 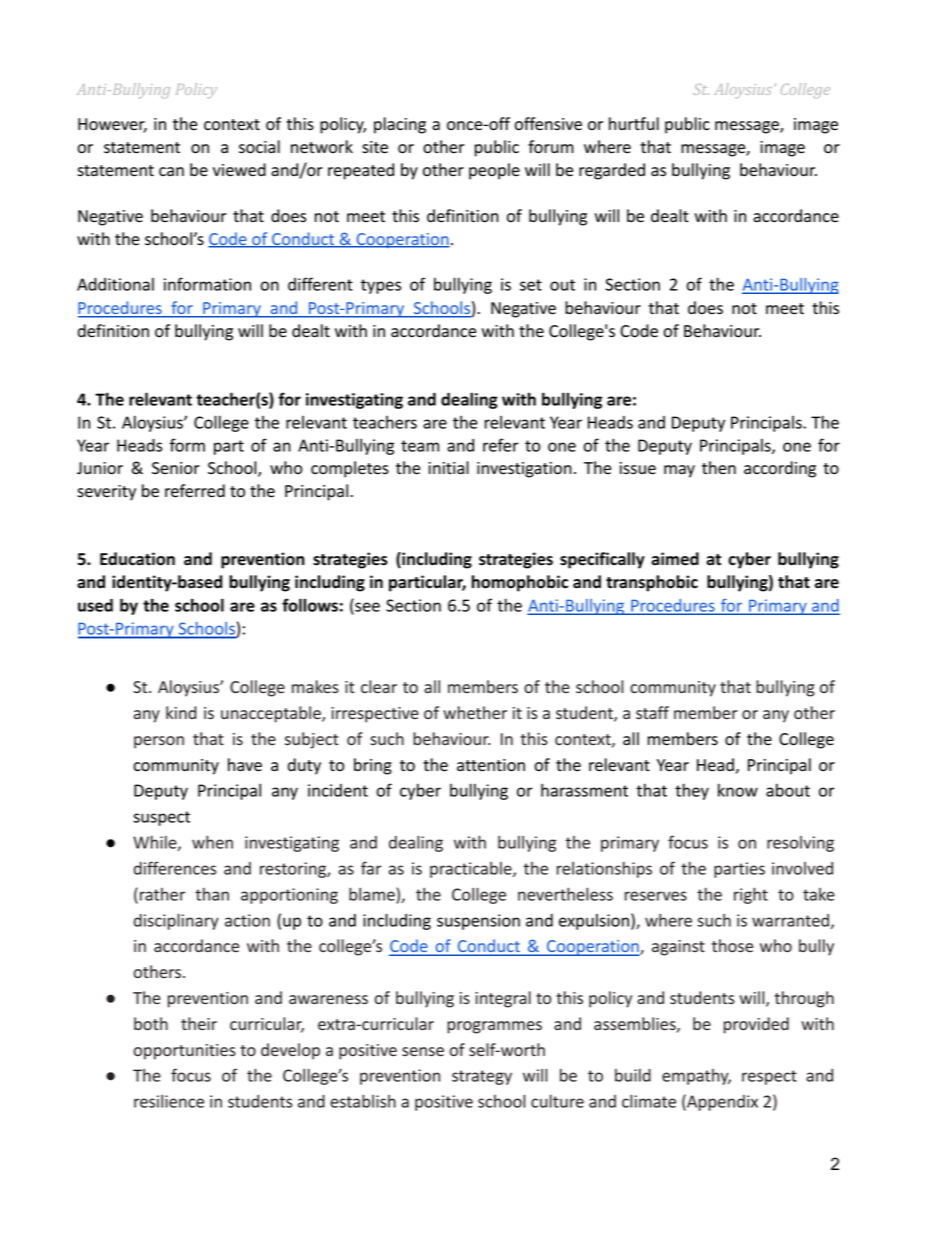 What do you see at coordinates (420, 446) in the screenshot?
I see `team` at bounding box center [420, 446].
